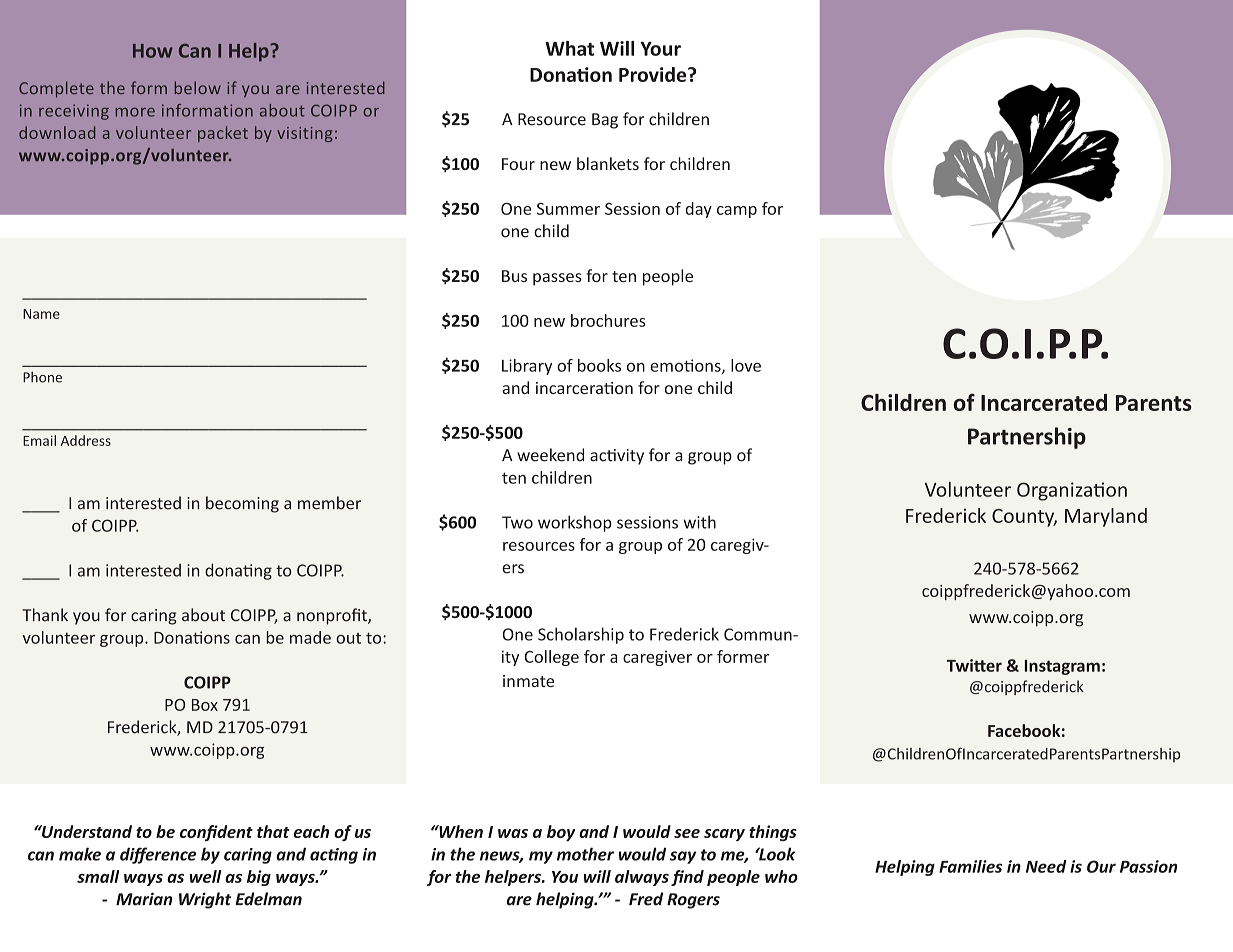 Image resolution: width=1233 pixels, height=952 pixels. Describe the element at coordinates (654, 74) in the document. I see `Provide` at that location.
